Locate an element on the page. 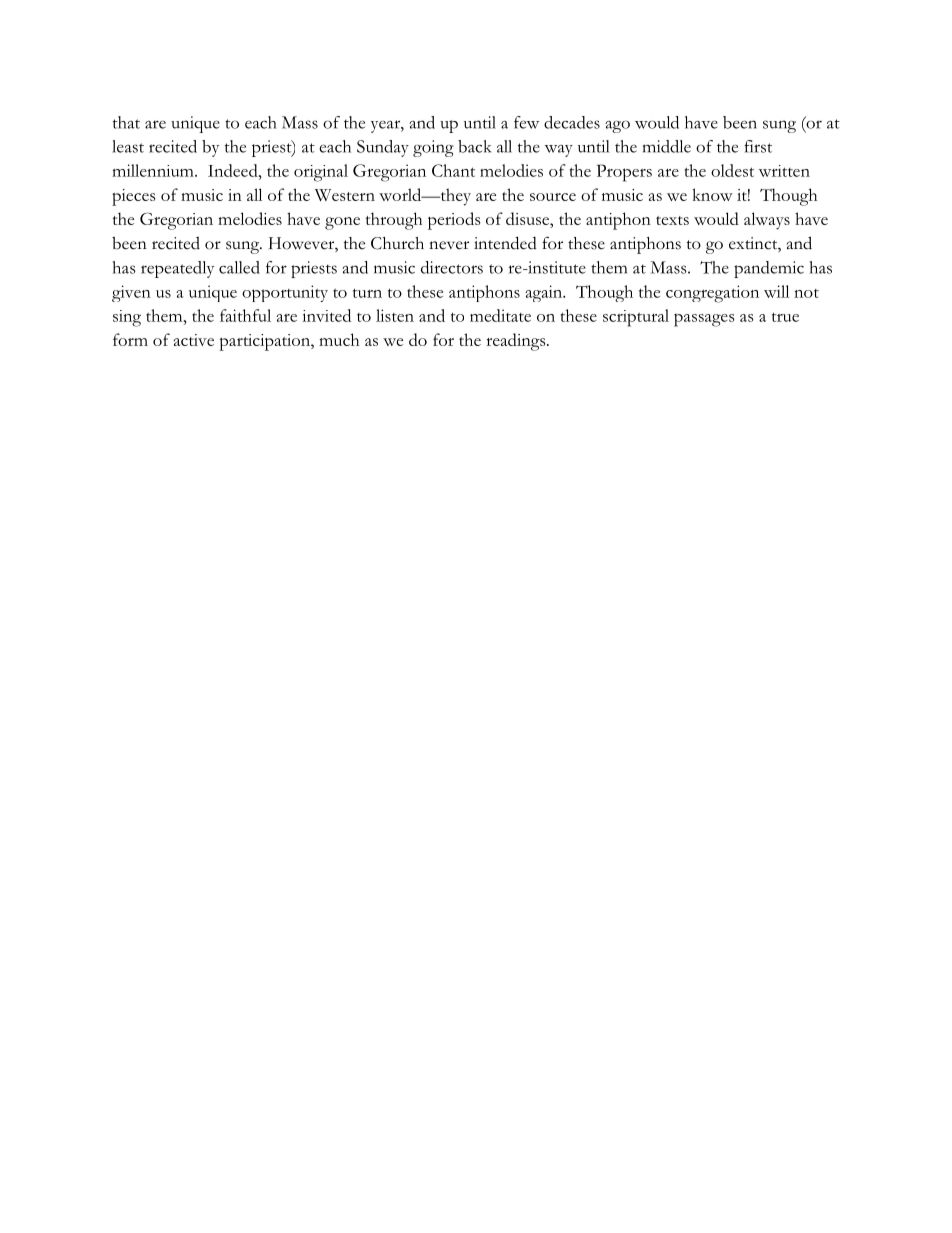  gone is located at coordinates (342, 223).
